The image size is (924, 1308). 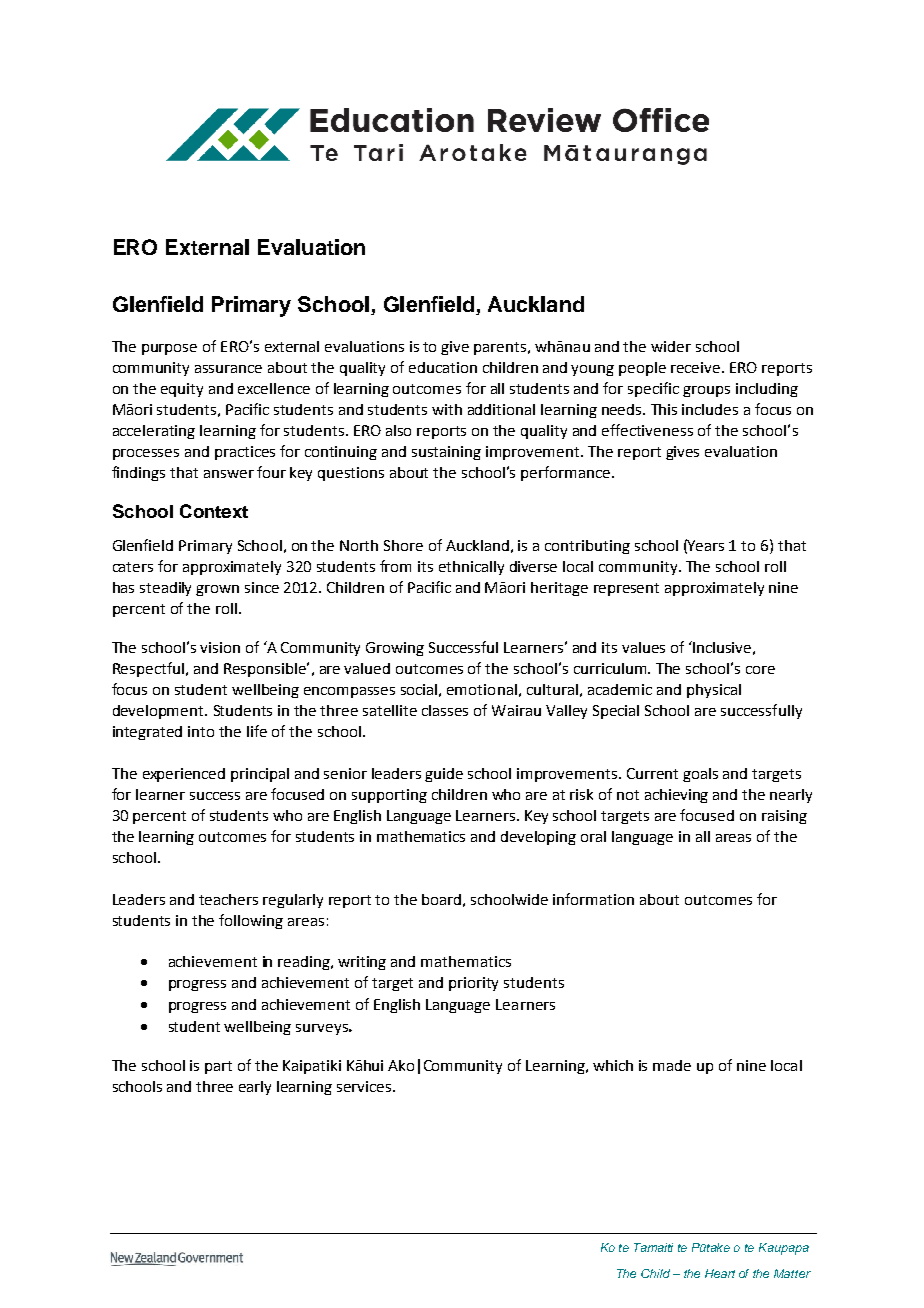 I want to click on part, so click(x=218, y=1067).
